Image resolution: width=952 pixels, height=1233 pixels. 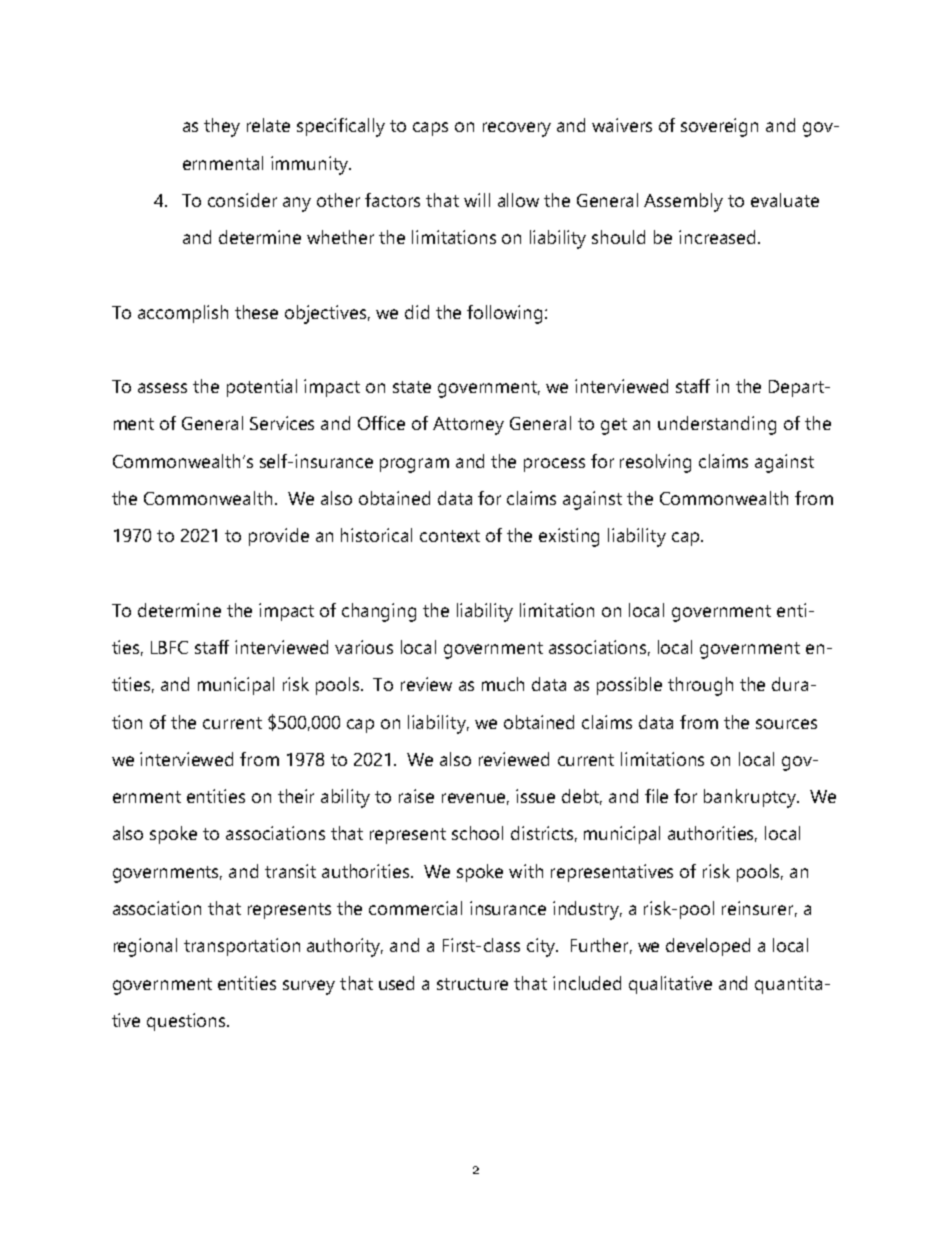 I want to click on much, so click(x=503, y=684).
